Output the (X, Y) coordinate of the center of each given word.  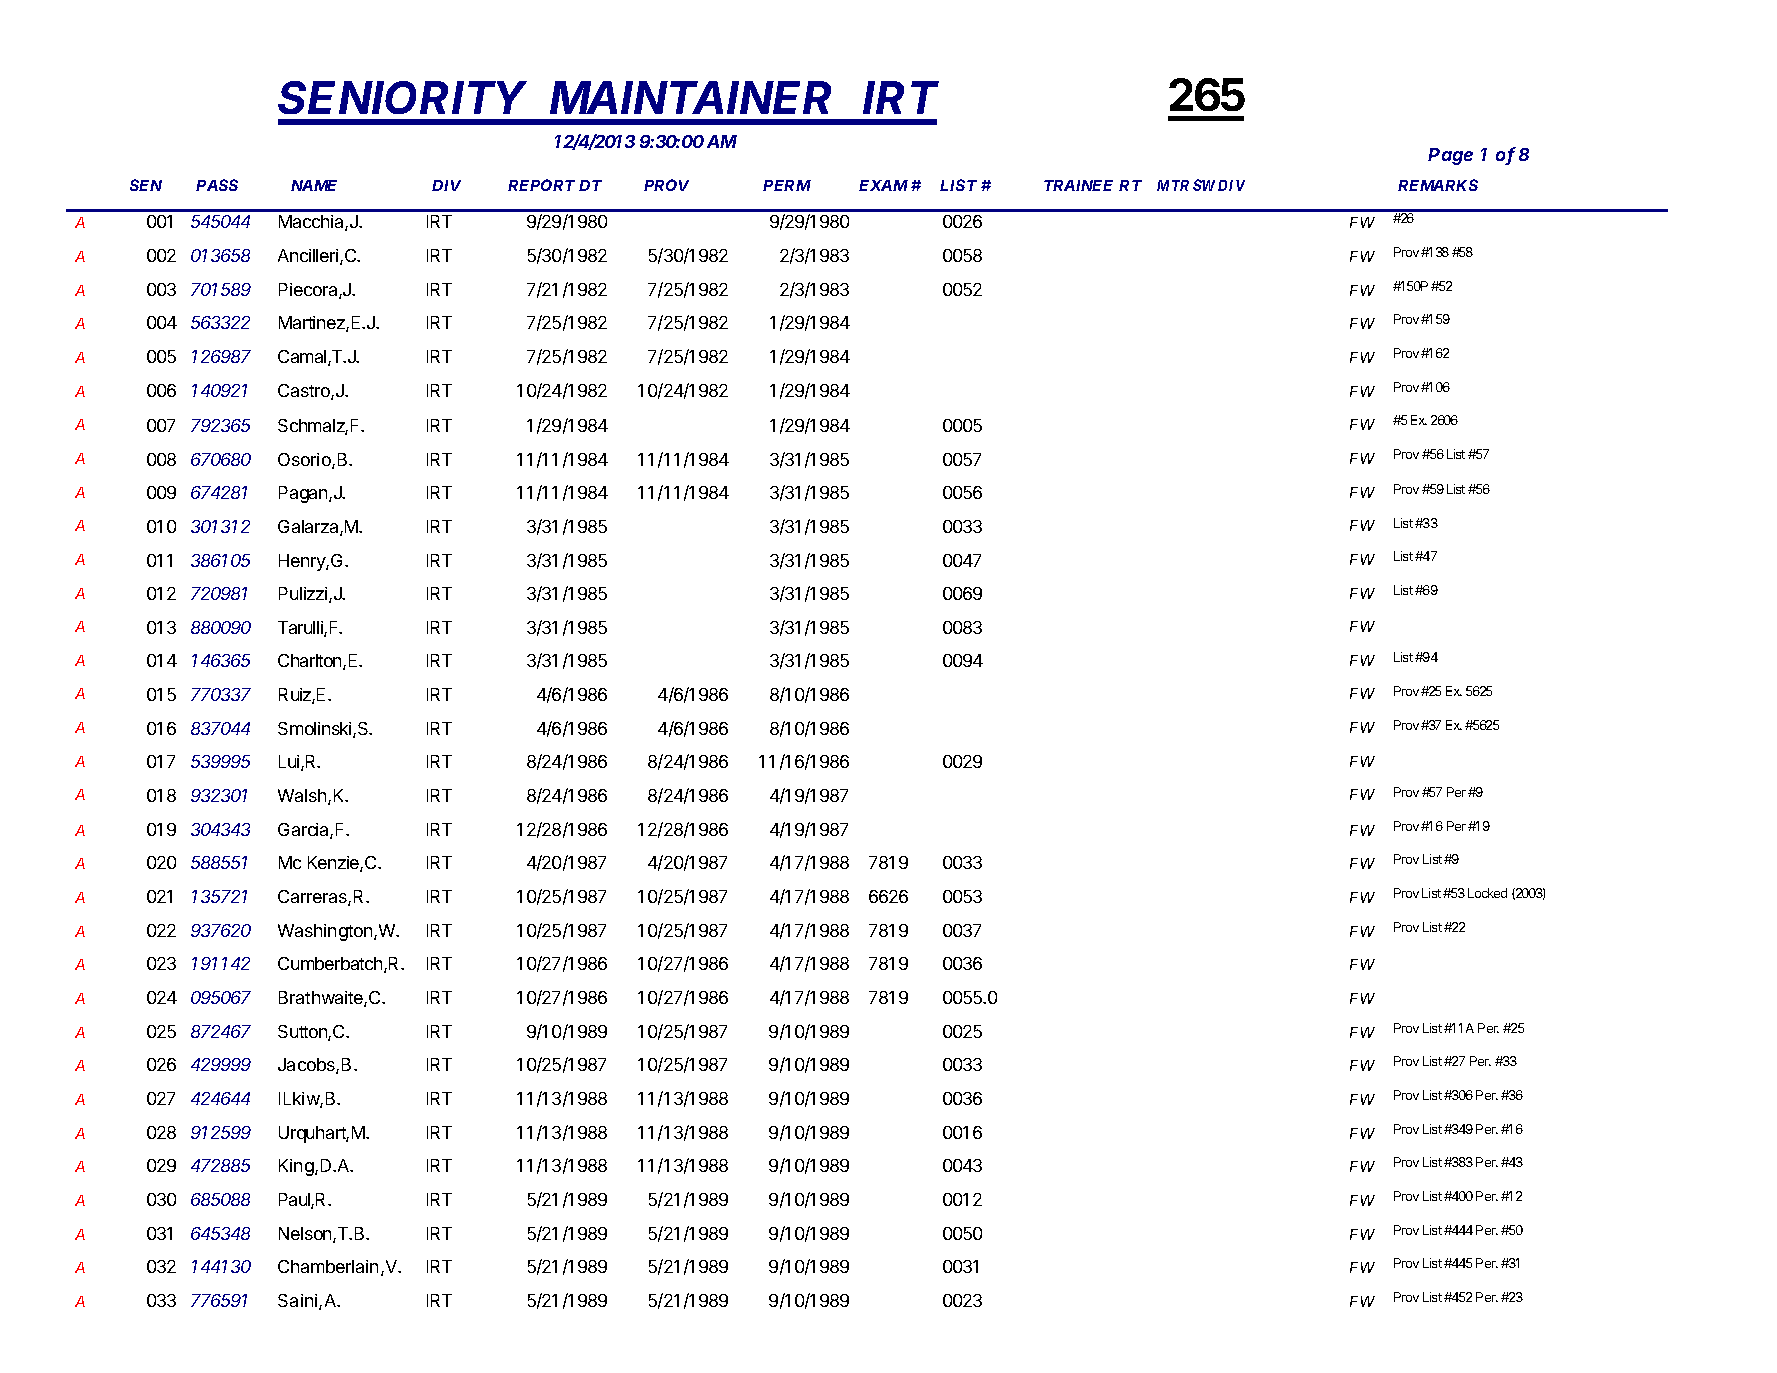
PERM (787, 185)
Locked (1487, 893)
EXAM (883, 185)
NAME (314, 185)
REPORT (541, 185)
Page (1450, 156)
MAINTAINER (690, 97)
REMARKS (1438, 185)
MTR (1173, 185)
